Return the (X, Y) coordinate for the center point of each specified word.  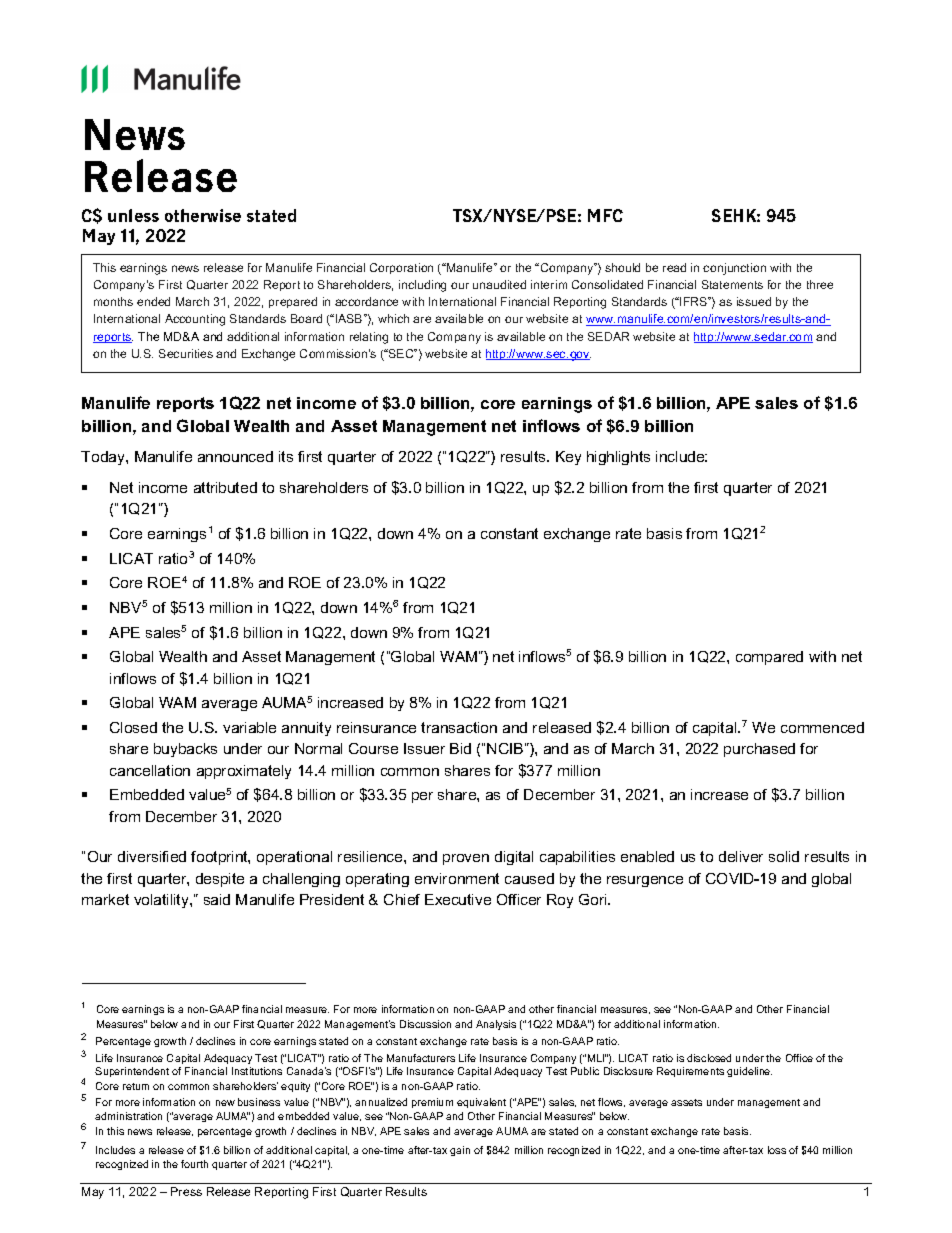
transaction (459, 727)
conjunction (734, 269)
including (422, 286)
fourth (194, 1164)
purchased (759, 750)
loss (777, 1150)
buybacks (185, 750)
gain (460, 1151)
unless (133, 215)
